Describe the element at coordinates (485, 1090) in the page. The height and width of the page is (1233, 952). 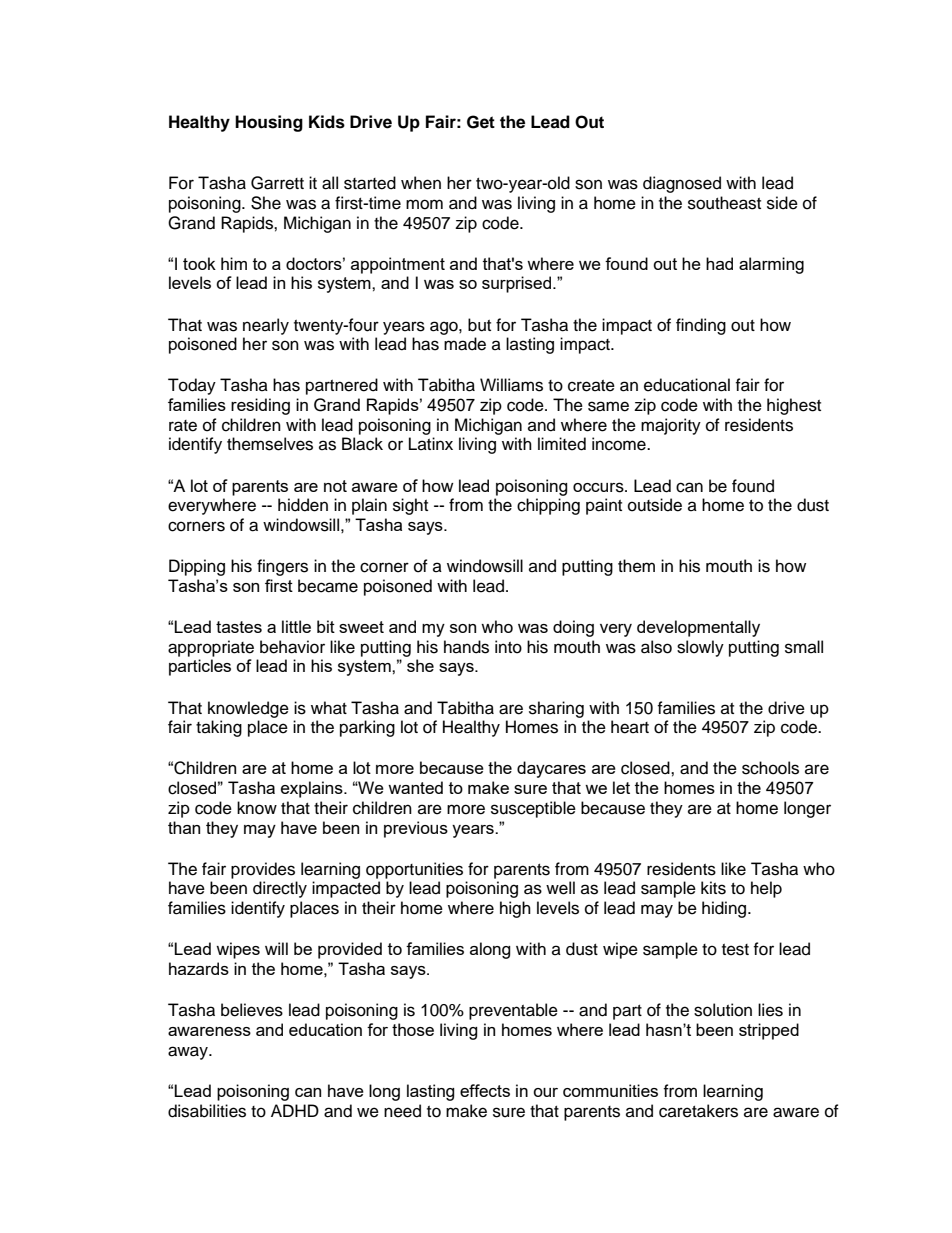
I see `effects` at that location.
